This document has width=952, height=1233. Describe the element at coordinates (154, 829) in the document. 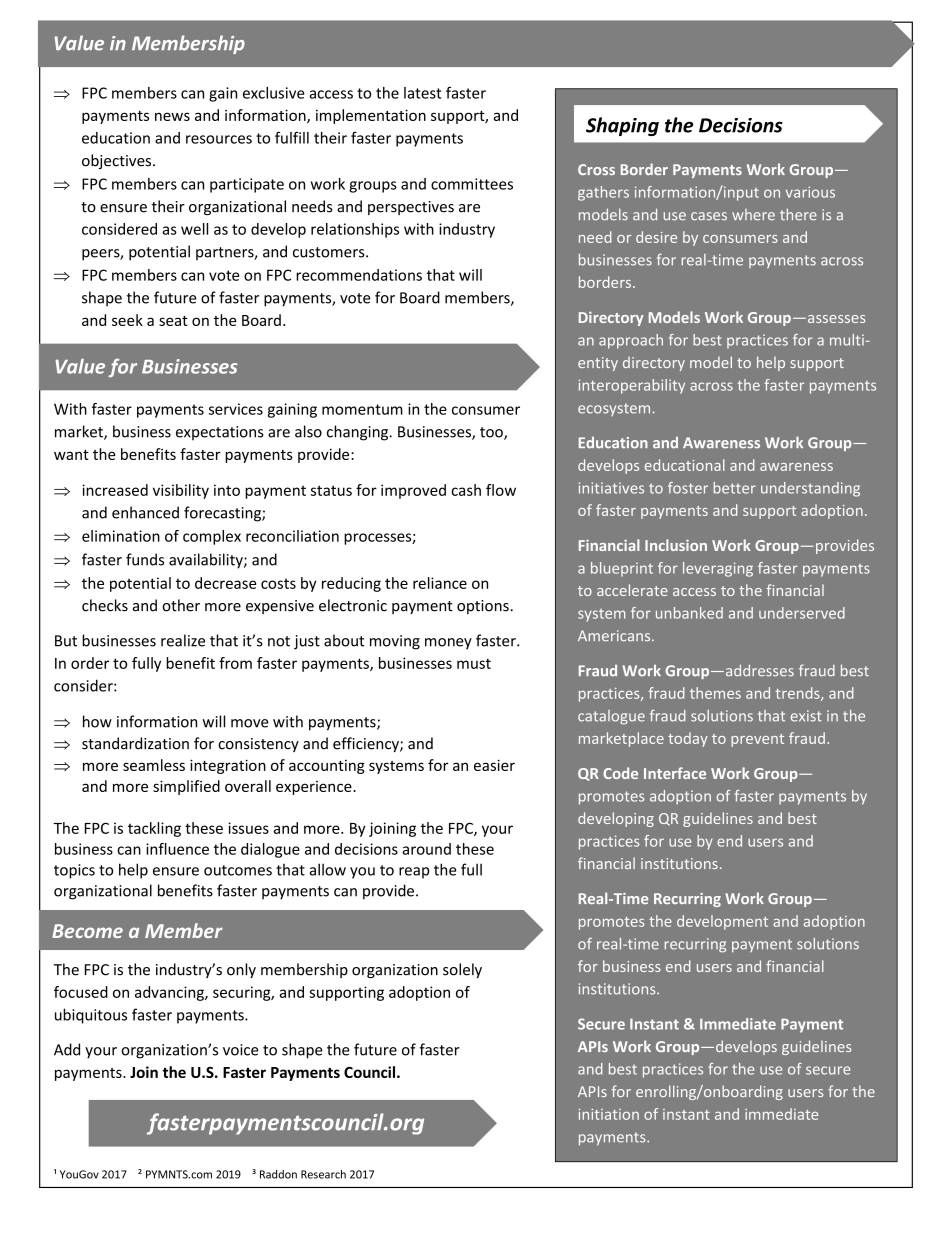

I see `tackling` at that location.
